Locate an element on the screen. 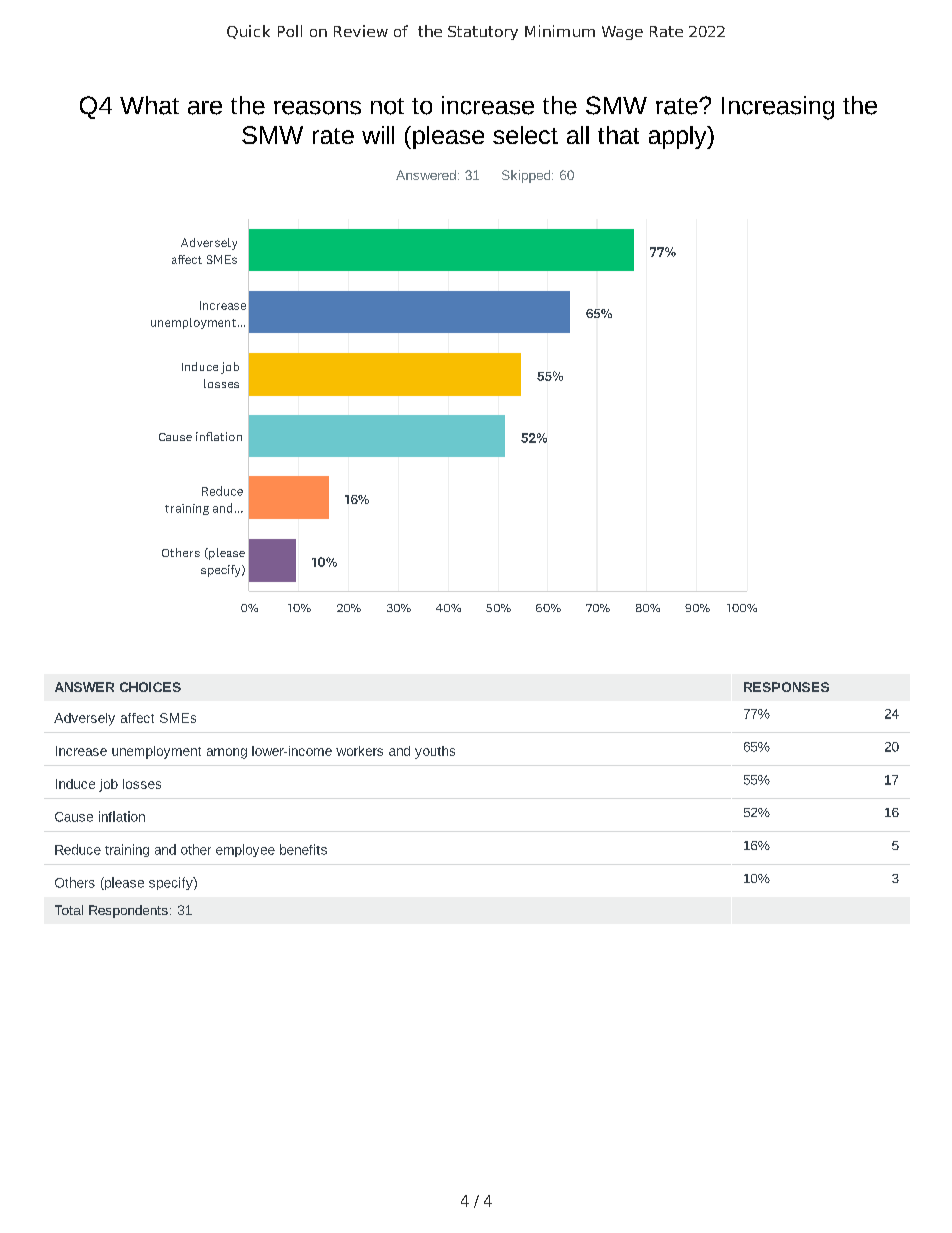 The height and width of the screenshot is (1233, 952). CHOICES is located at coordinates (150, 687).
